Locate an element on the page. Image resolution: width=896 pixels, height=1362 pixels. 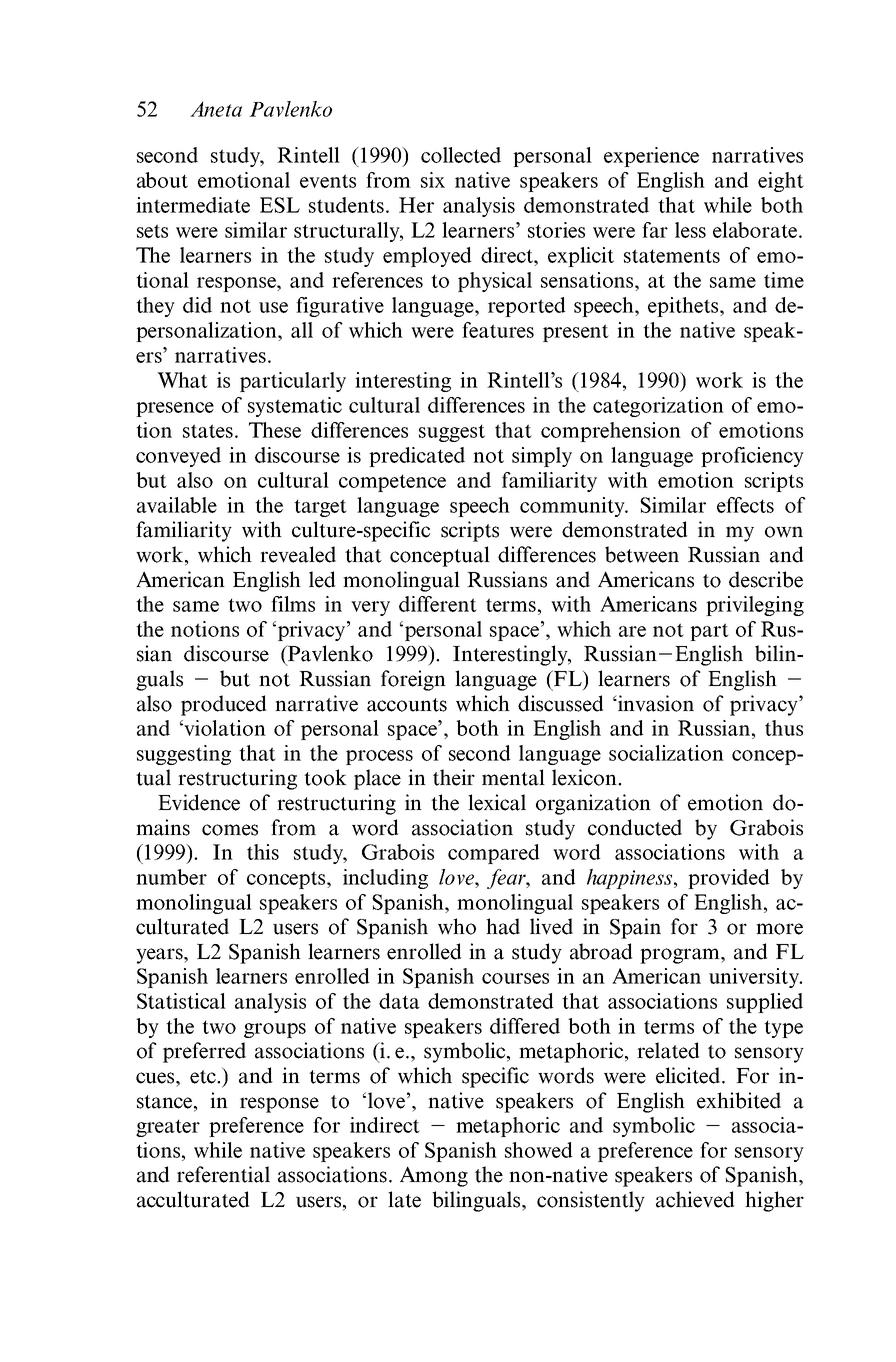
less is located at coordinates (690, 230).
